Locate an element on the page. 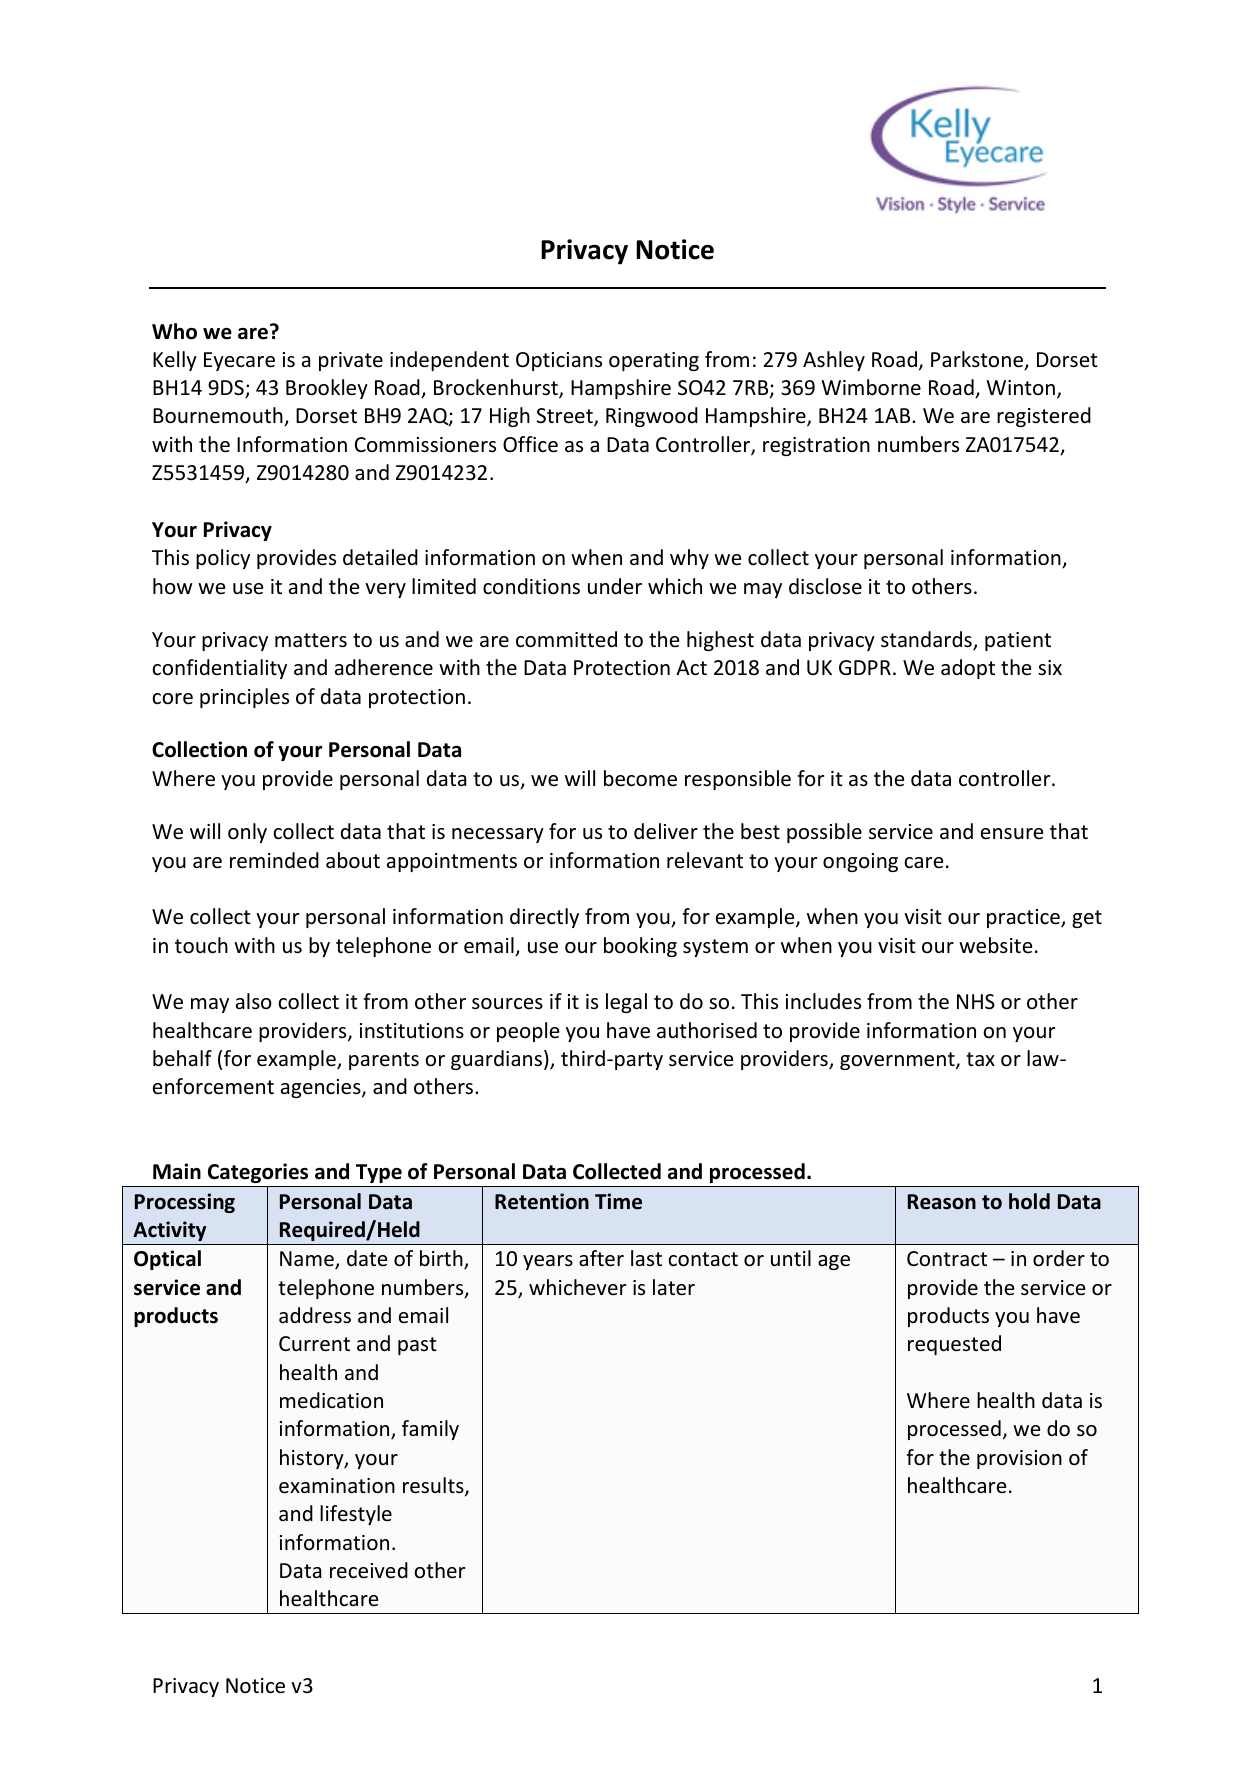  private is located at coordinates (351, 361).
